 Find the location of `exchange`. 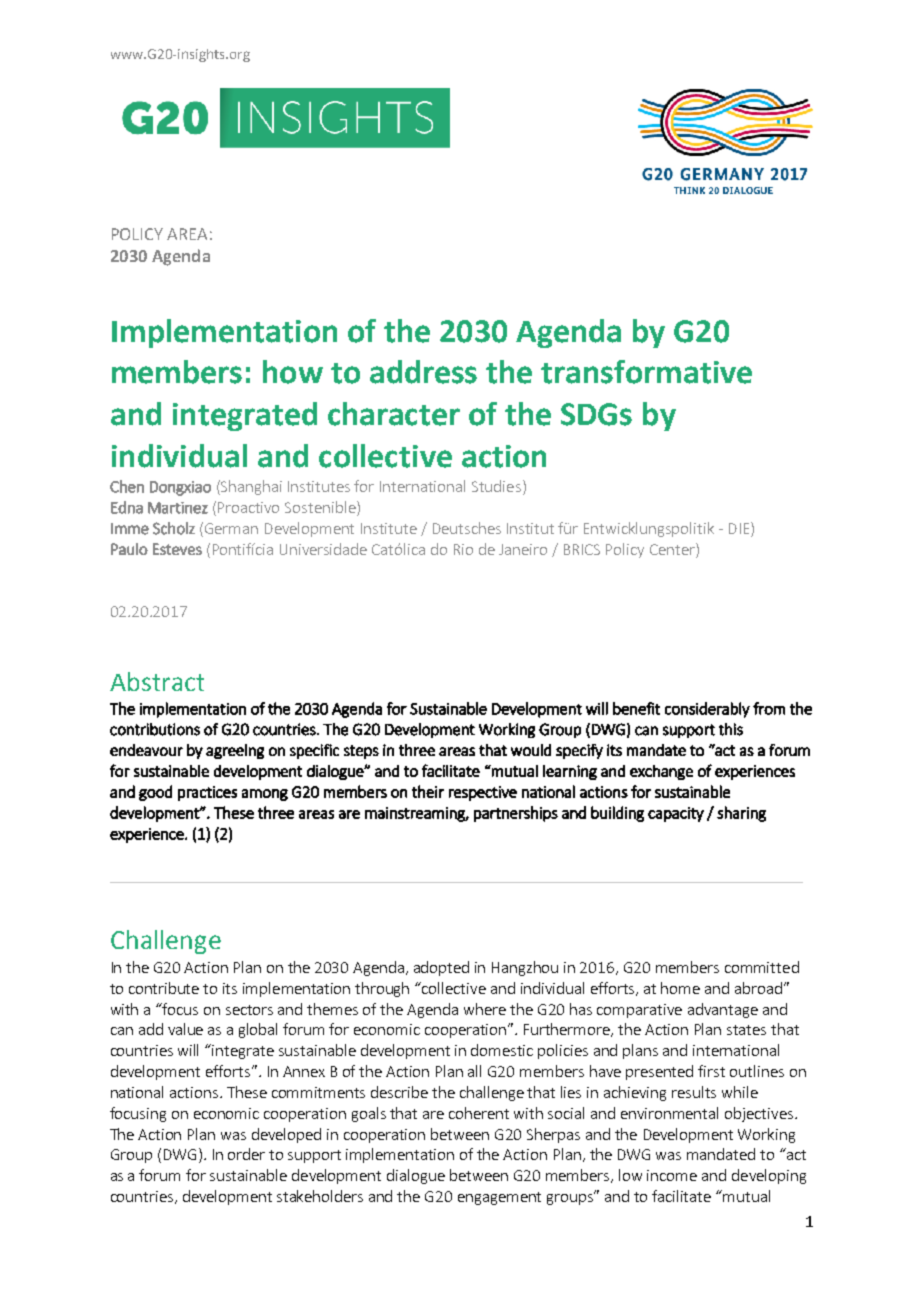

exchange is located at coordinates (661, 772).
